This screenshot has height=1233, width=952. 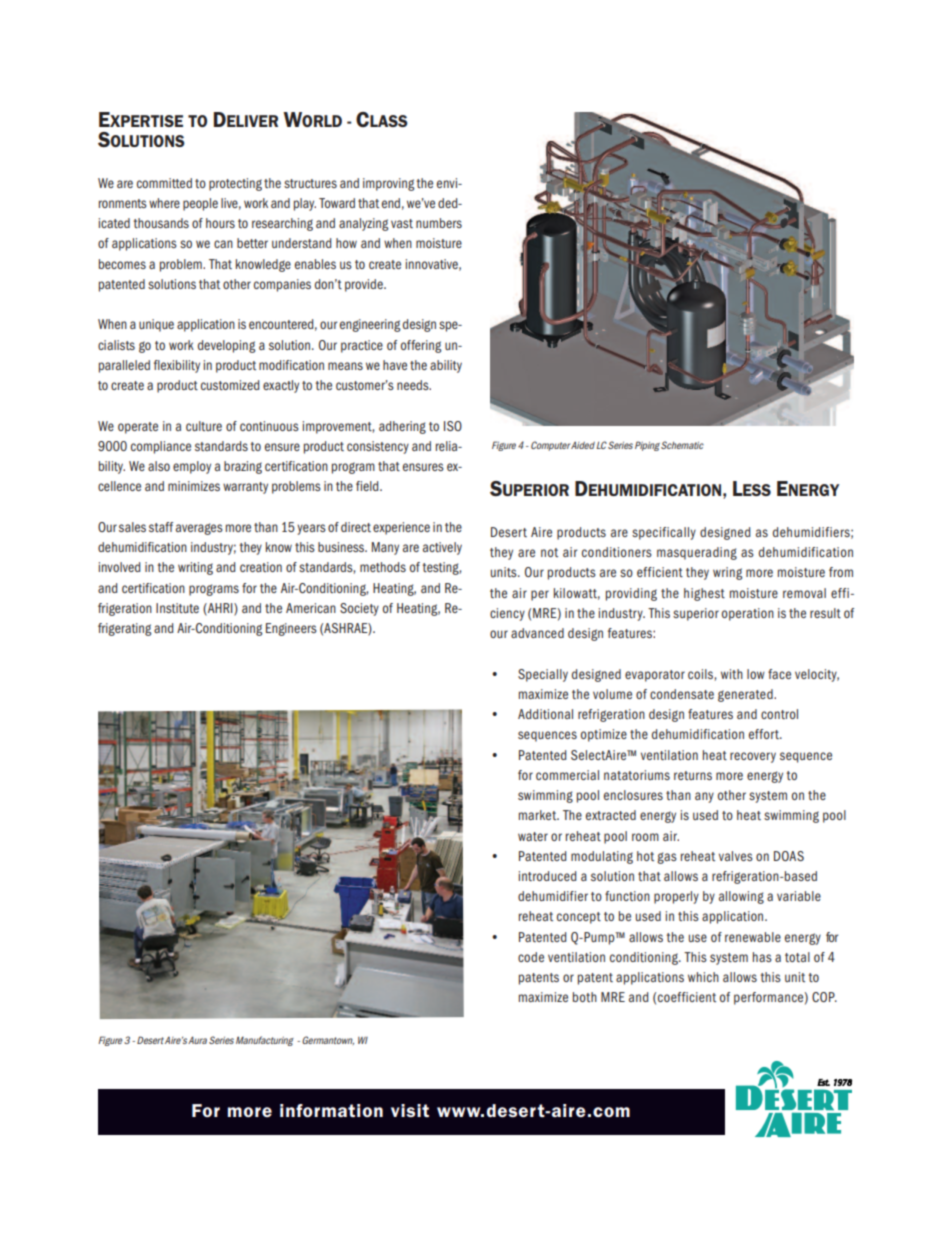 I want to click on introduced, so click(x=547, y=876).
